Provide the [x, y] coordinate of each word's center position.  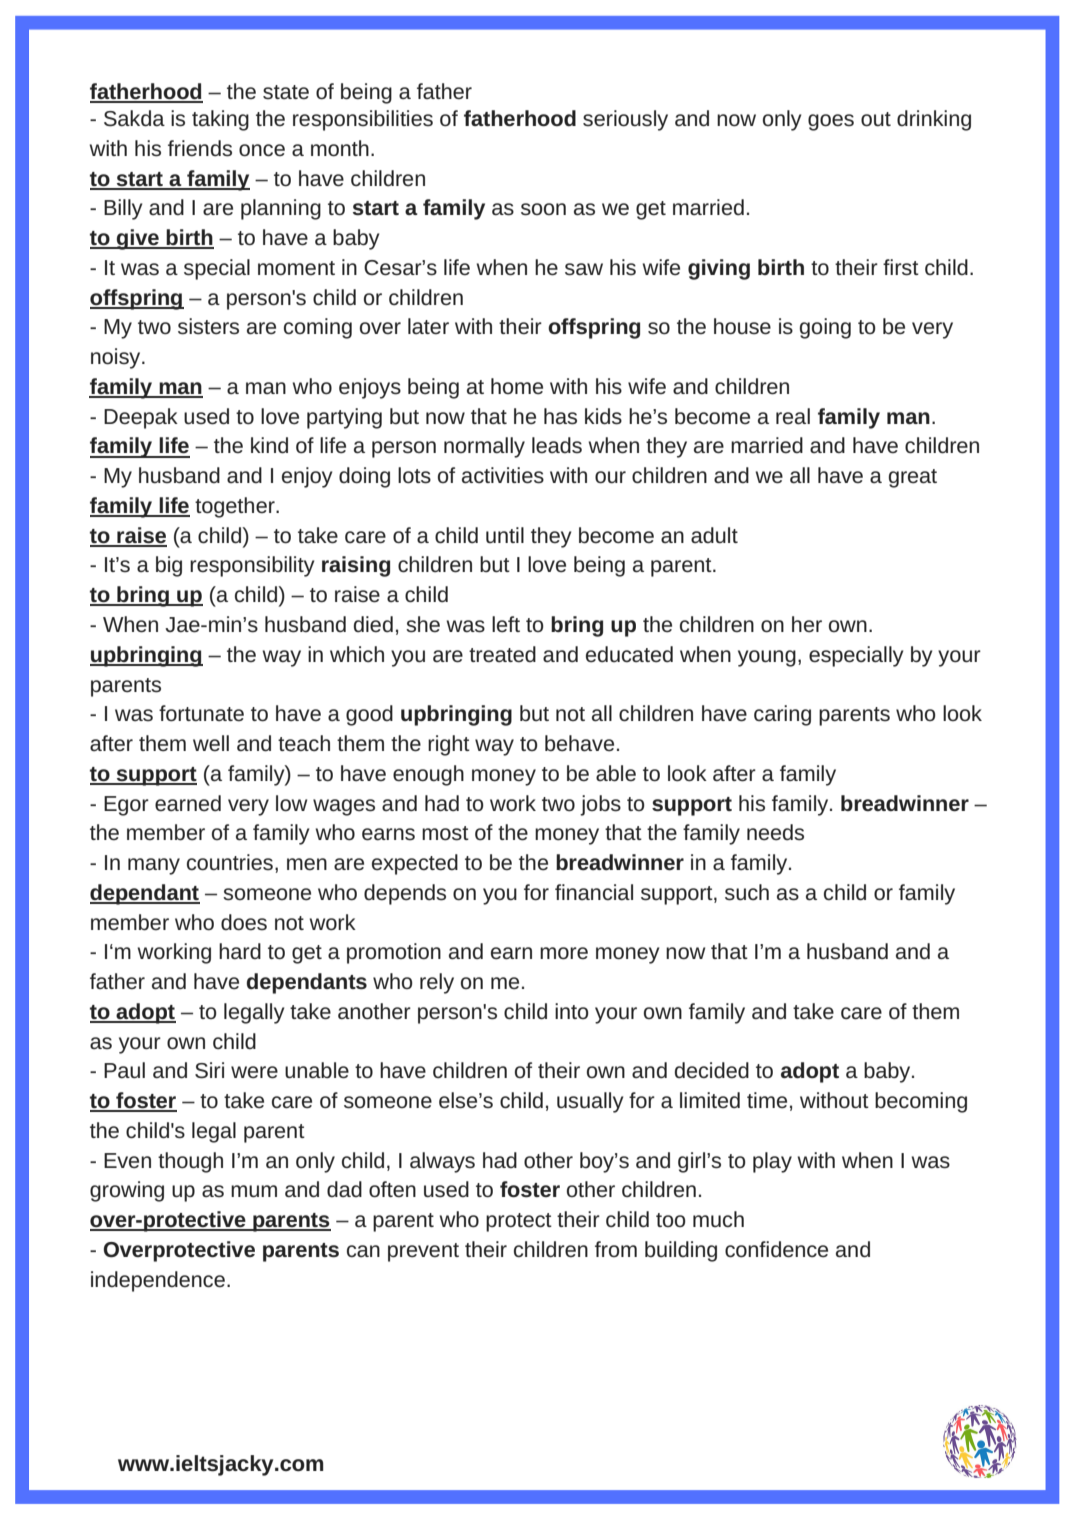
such [747, 892]
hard [240, 951]
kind [269, 445]
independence [158, 1281]
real [793, 416]
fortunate [201, 713]
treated [502, 654]
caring [782, 715]
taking [220, 120]
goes [831, 122]
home [517, 386]
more [564, 953]
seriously [625, 120]
